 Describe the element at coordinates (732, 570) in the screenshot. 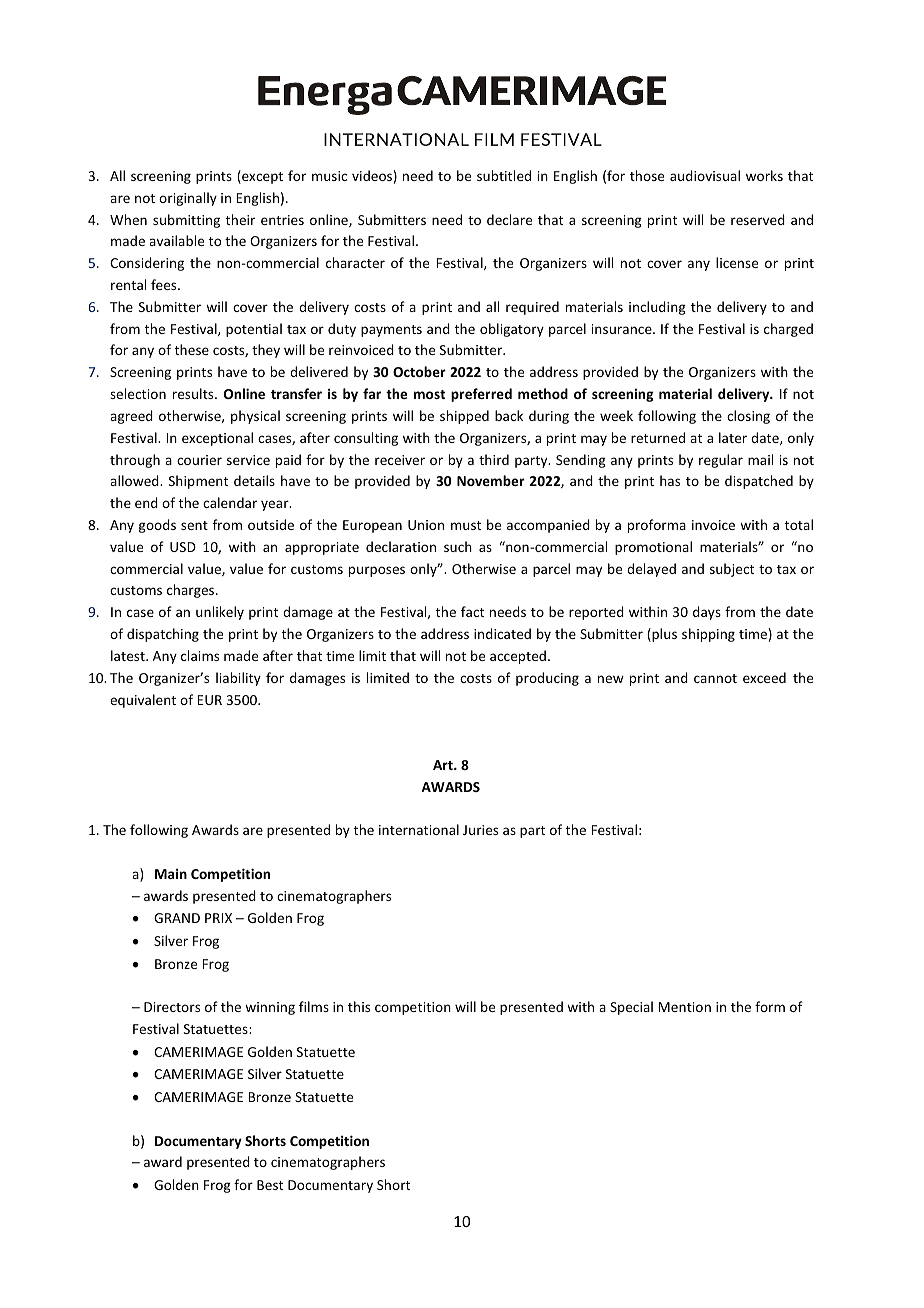

I see `subject` at that location.
